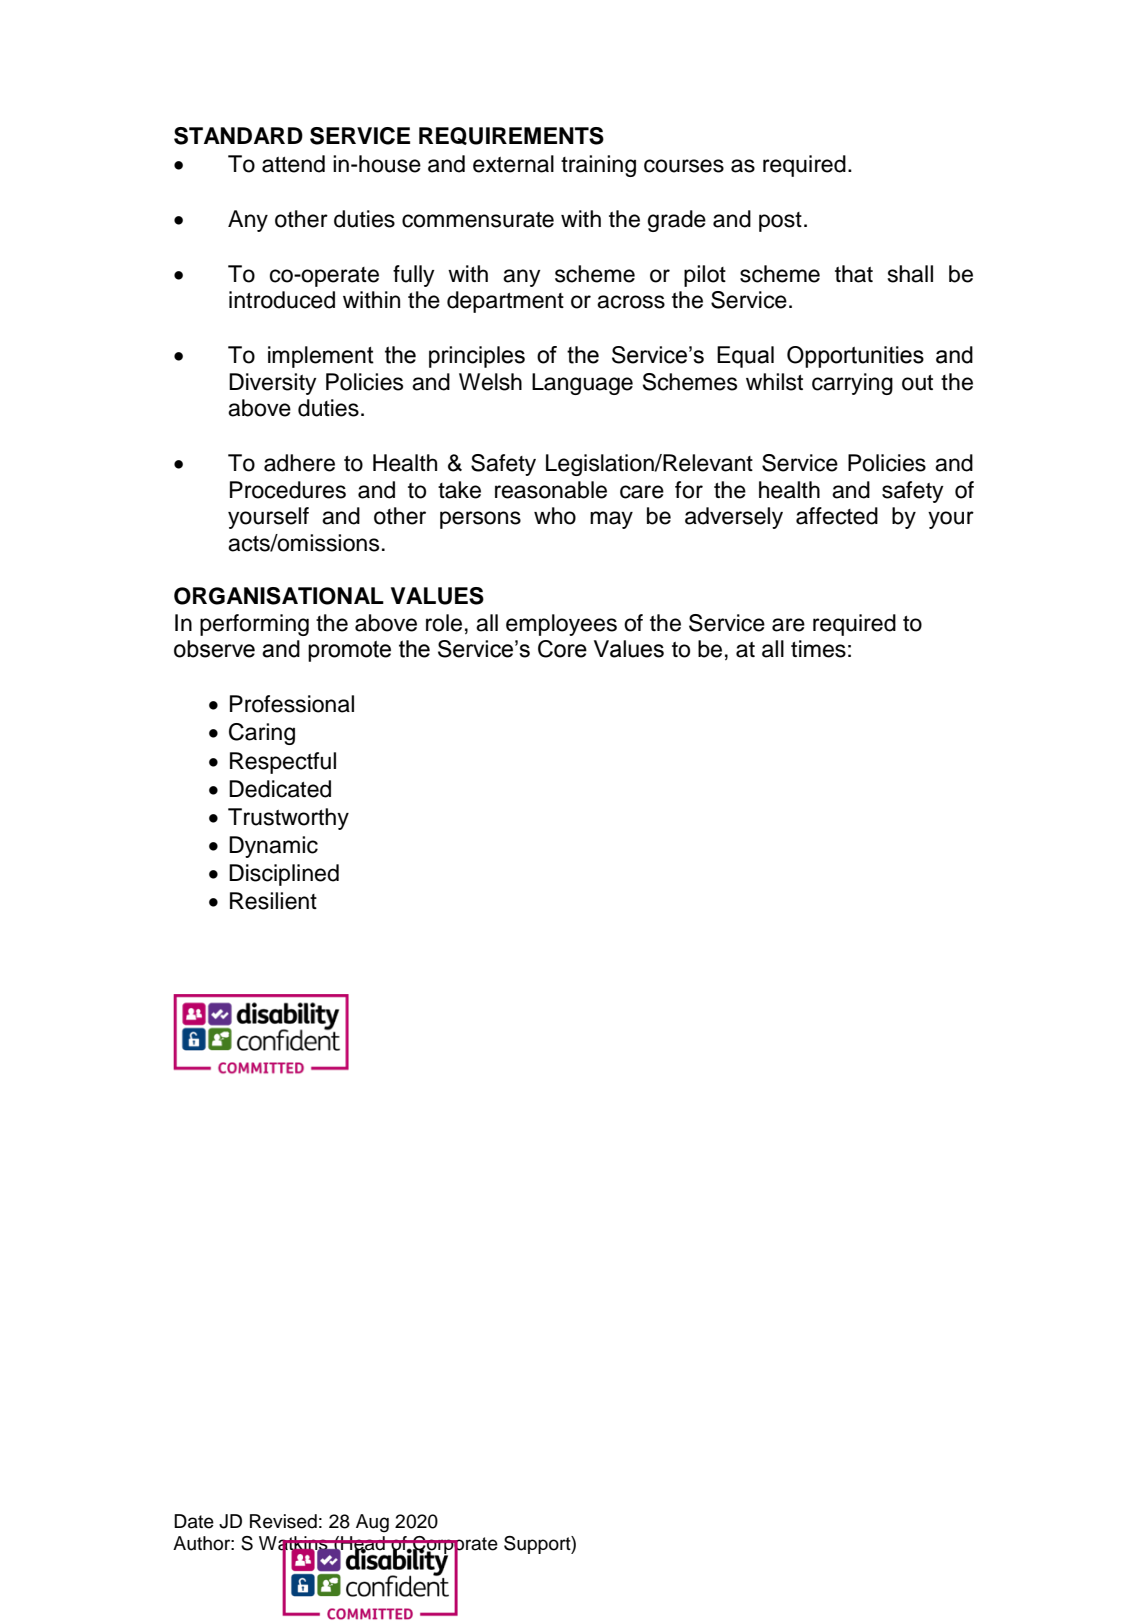 Image resolution: width=1148 pixels, height=1624 pixels. What do you see at coordinates (288, 490) in the screenshot?
I see `Procedures` at bounding box center [288, 490].
